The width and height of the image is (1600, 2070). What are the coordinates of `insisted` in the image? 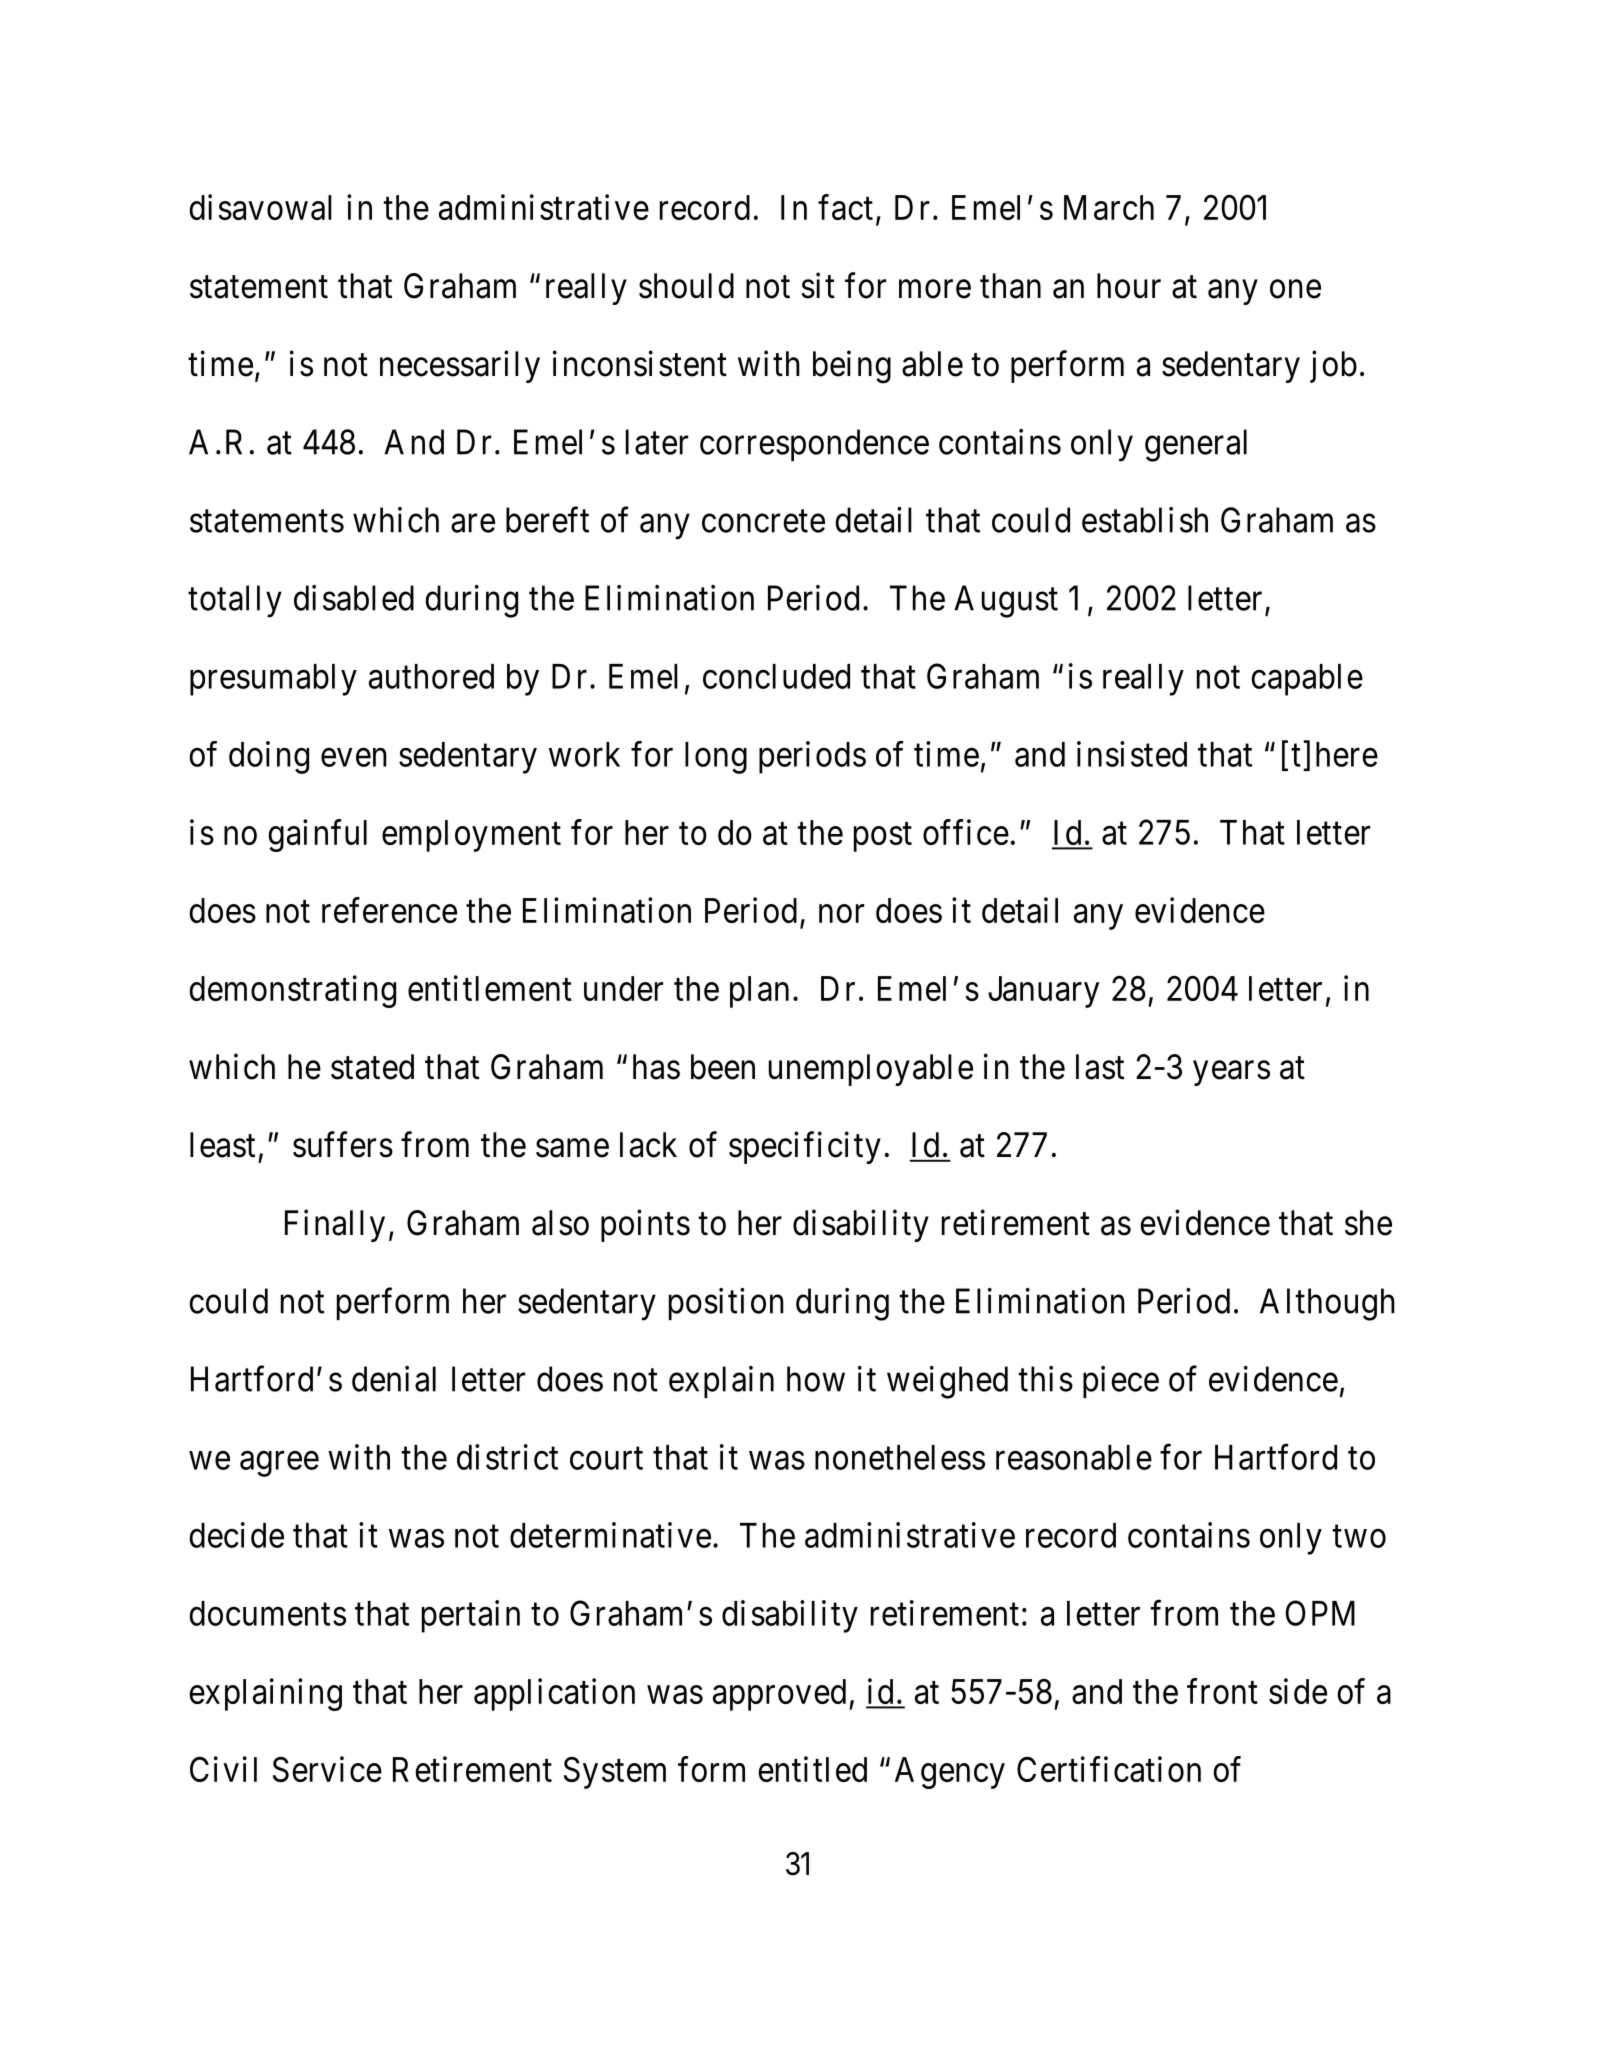 It's located at (1132, 754).
